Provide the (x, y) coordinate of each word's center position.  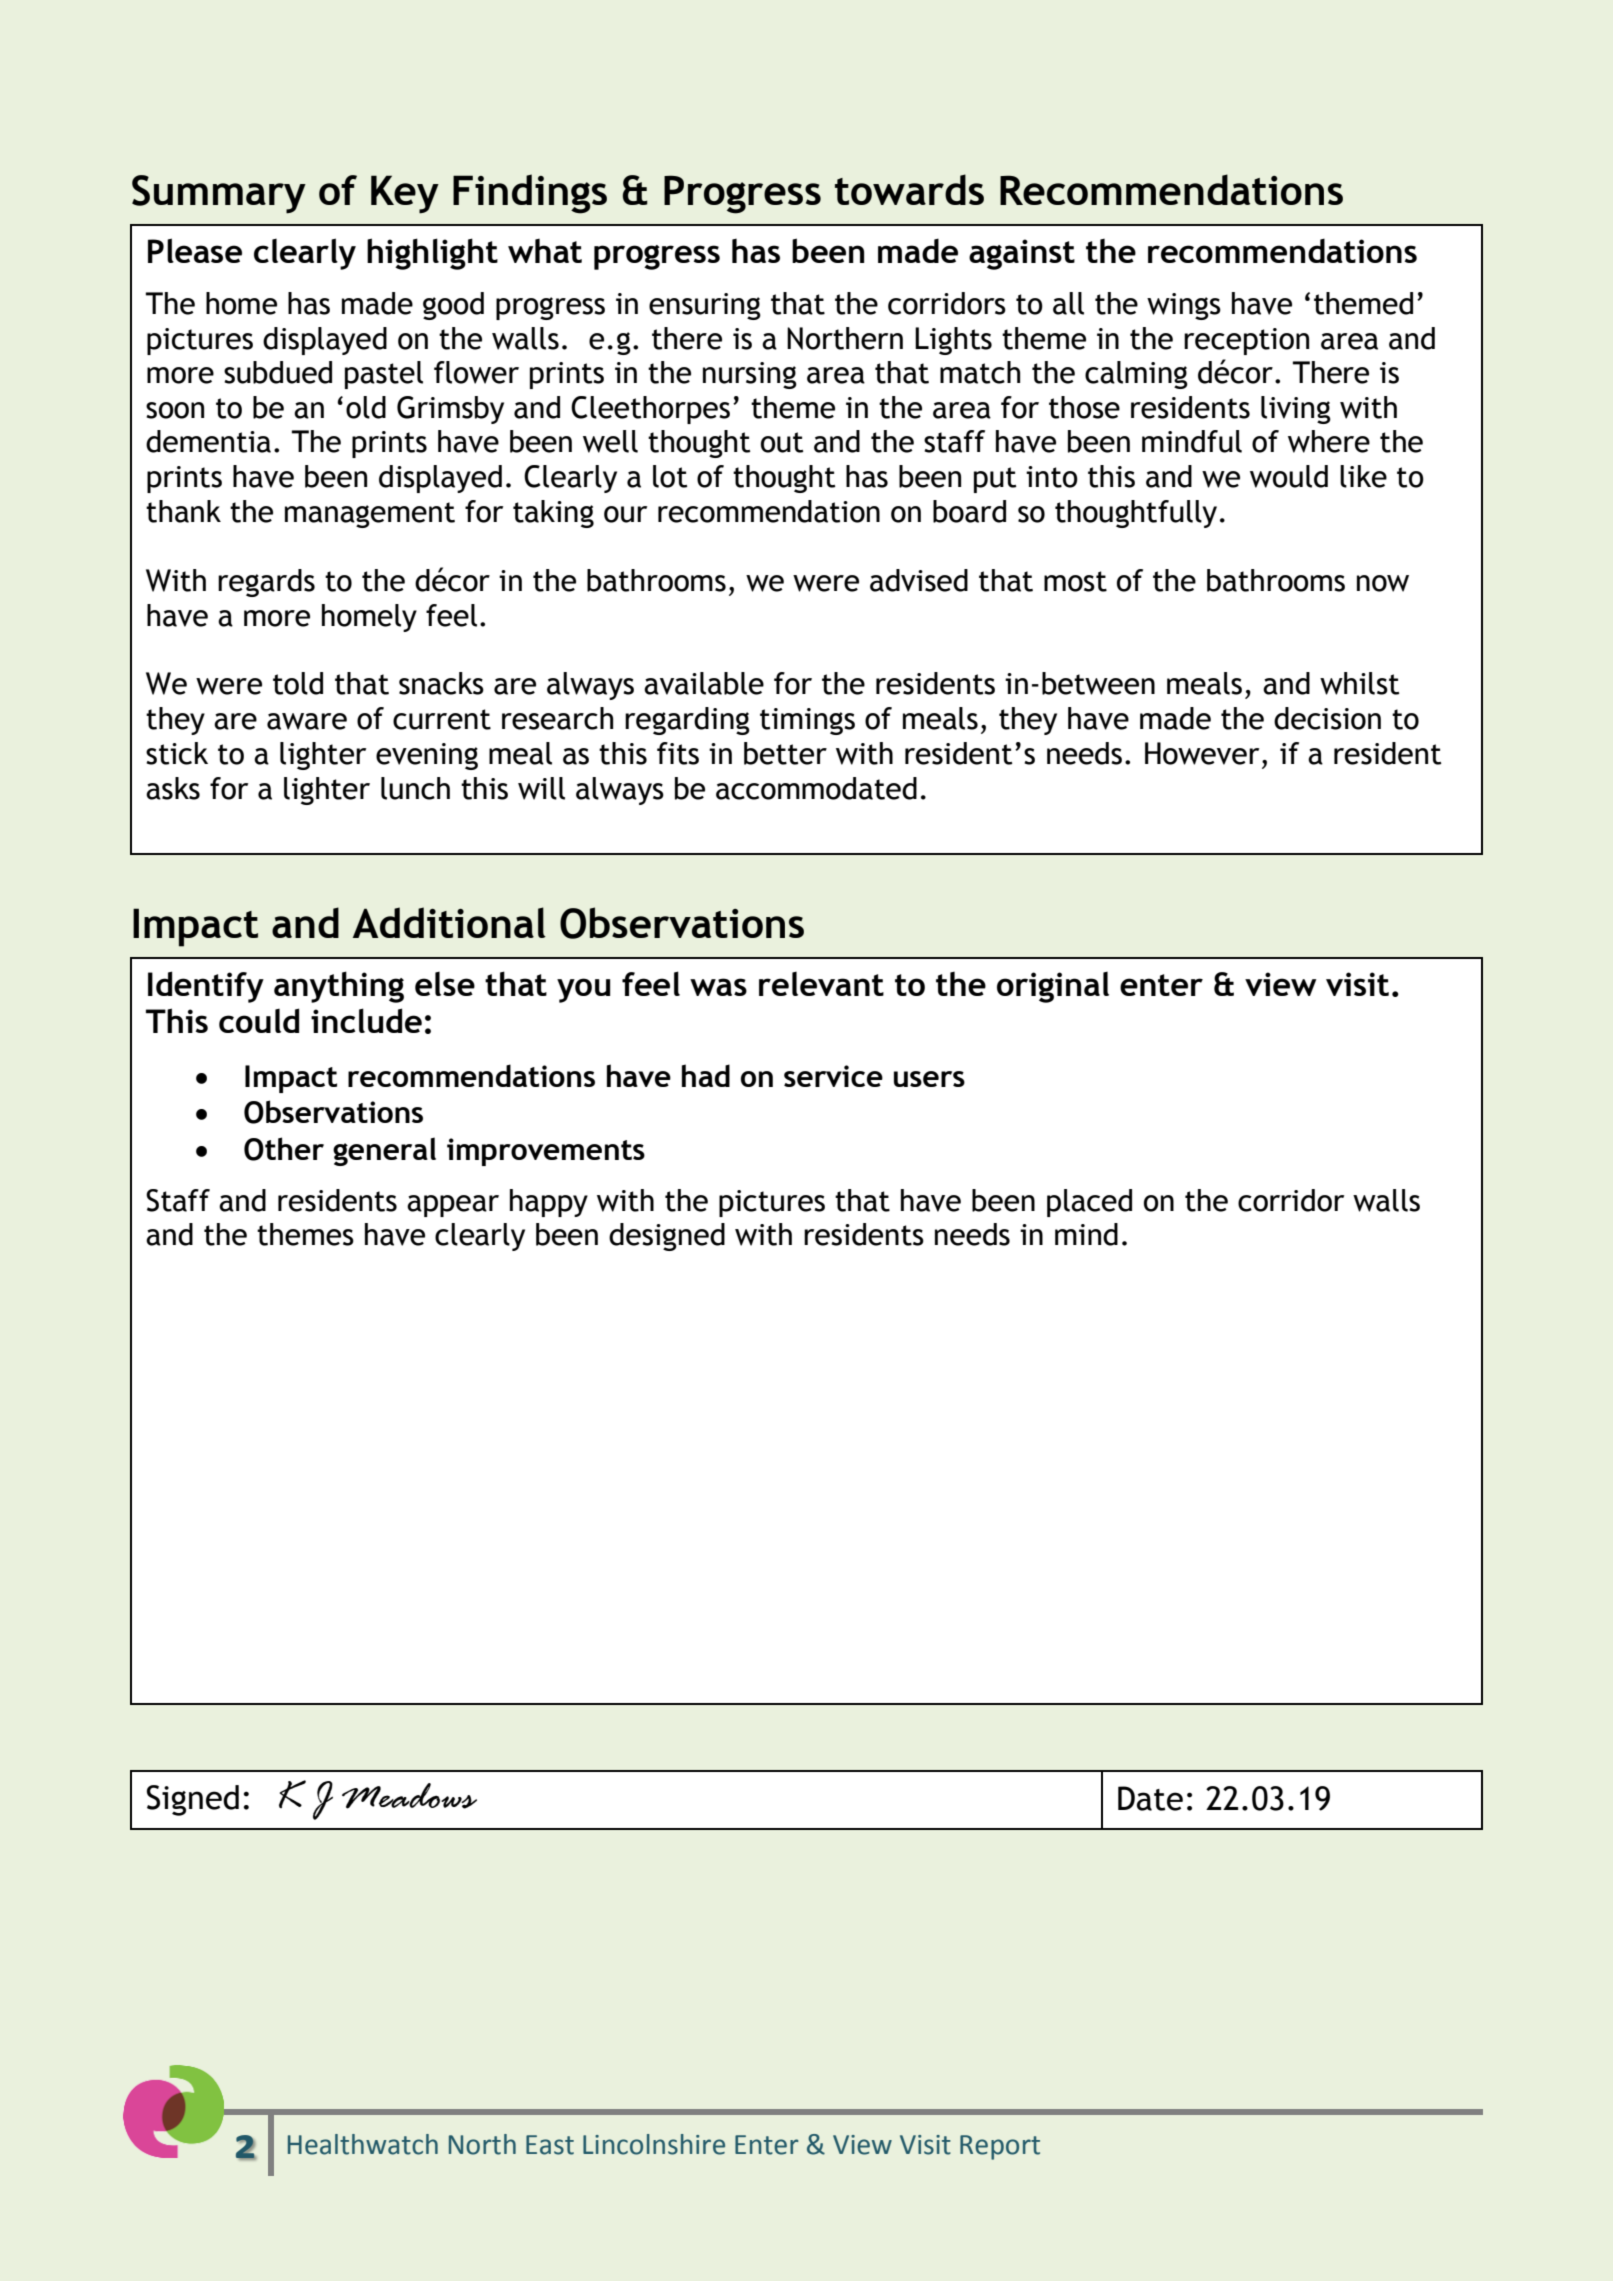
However (1202, 753)
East (550, 2145)
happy (549, 1203)
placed (1089, 1203)
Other (284, 1149)
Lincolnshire (654, 2144)
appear (453, 1206)
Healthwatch (363, 2144)
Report (1000, 2147)
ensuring (705, 306)
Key (405, 194)
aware (307, 721)
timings (807, 721)
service (833, 1076)
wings (1184, 306)
